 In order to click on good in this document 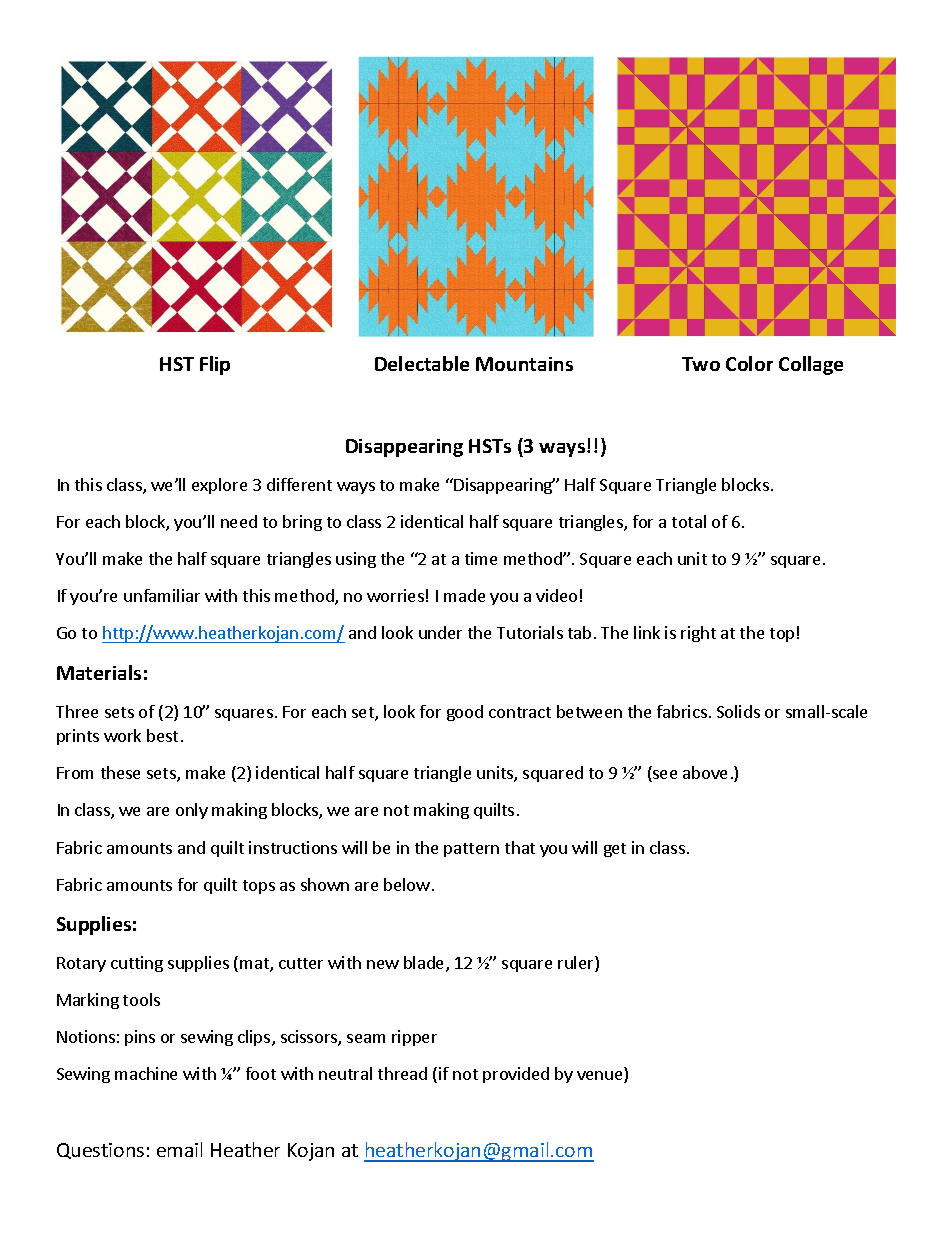, I will do `click(465, 713)`.
